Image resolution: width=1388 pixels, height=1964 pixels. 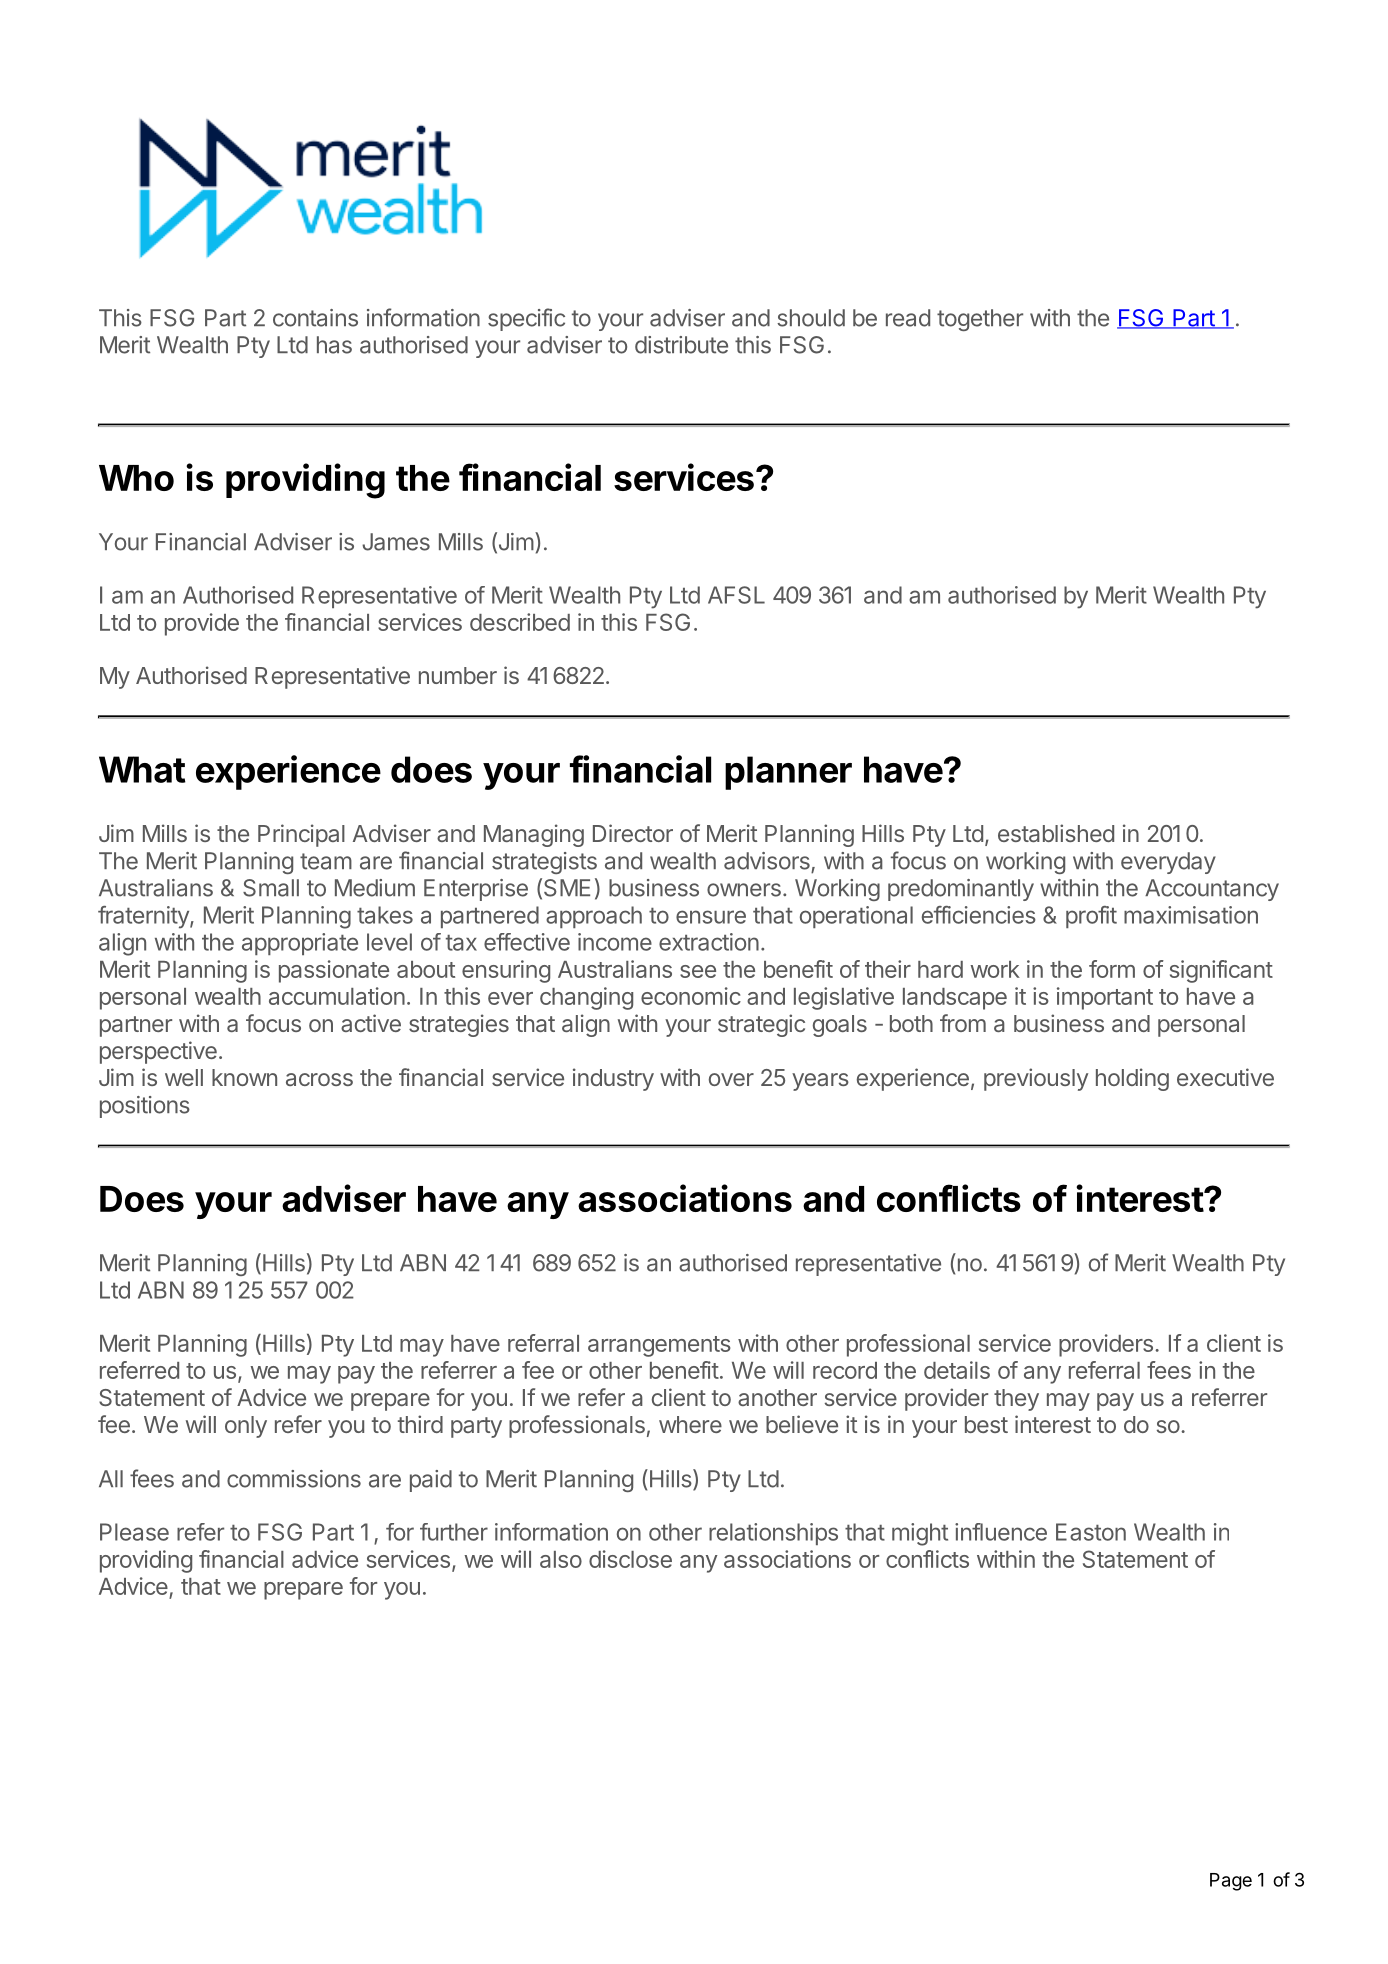 I want to click on commissions, so click(x=294, y=1479).
